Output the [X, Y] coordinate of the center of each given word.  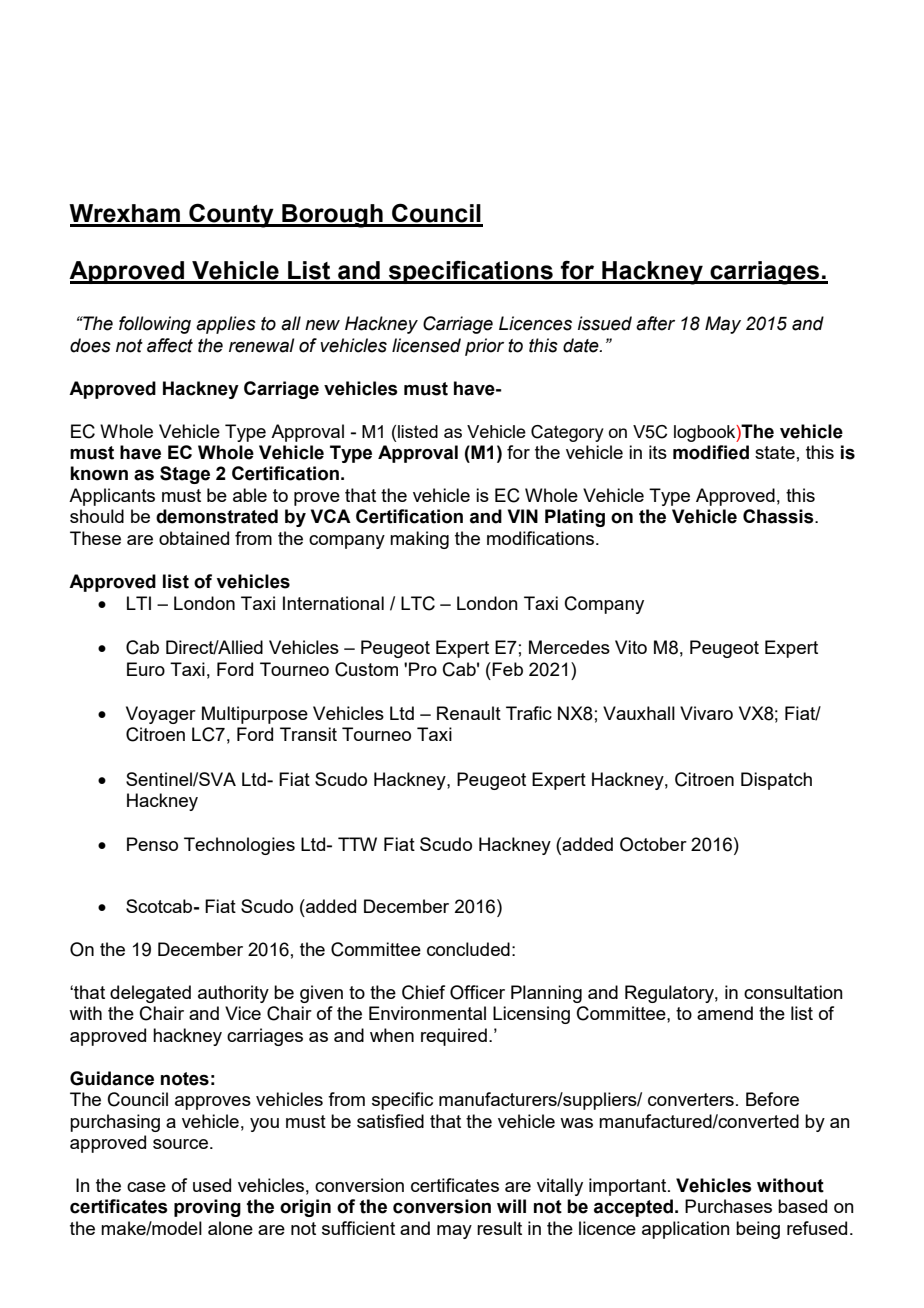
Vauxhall [639, 713]
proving [207, 1208]
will [511, 1206]
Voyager [161, 715]
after [655, 323]
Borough [332, 216]
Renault [469, 713]
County [231, 215]
